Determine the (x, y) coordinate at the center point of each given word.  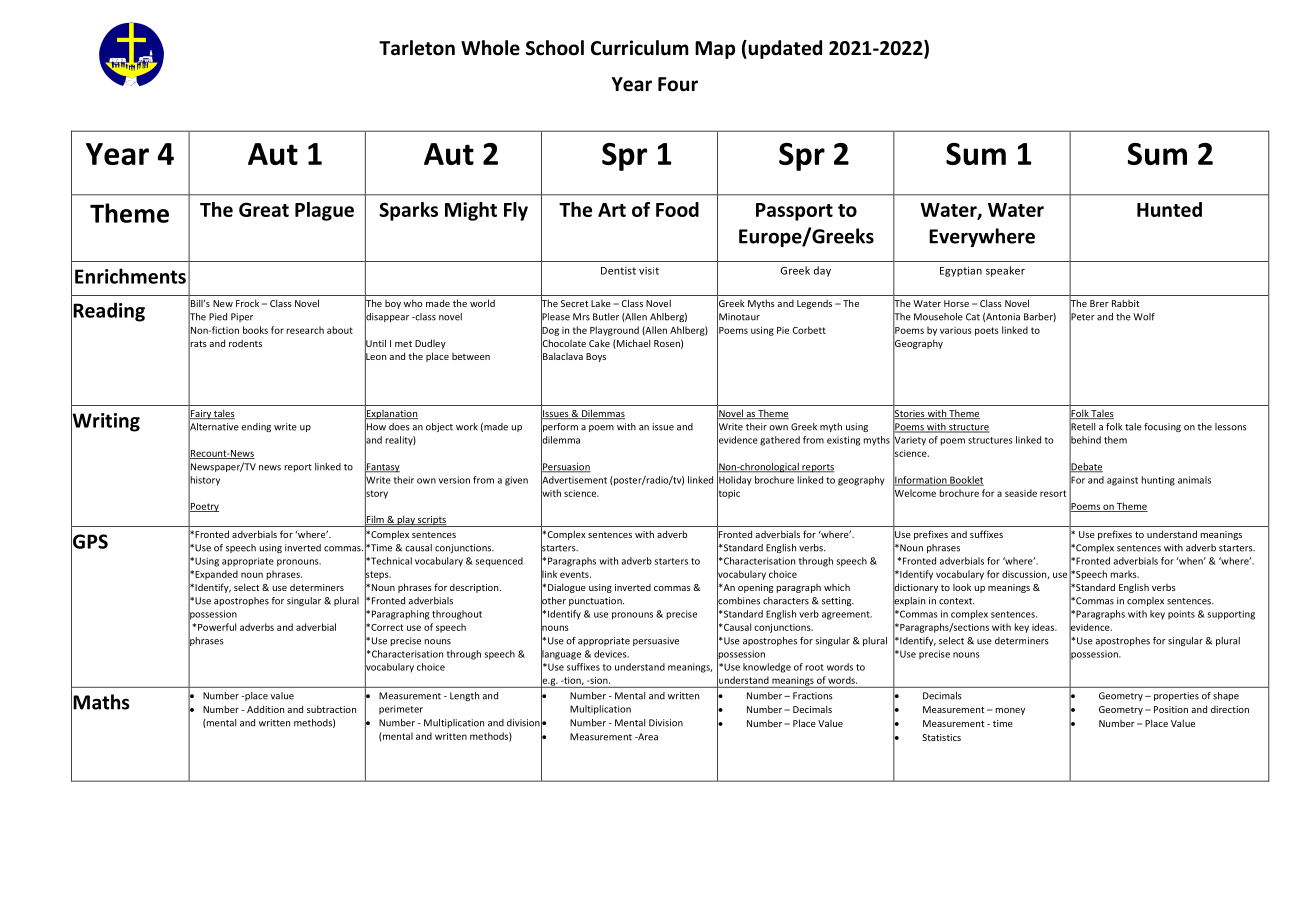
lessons (1231, 427)
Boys (596, 357)
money (1010, 711)
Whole (490, 48)
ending (256, 427)
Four (678, 84)
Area (647, 737)
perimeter (401, 709)
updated (784, 49)
